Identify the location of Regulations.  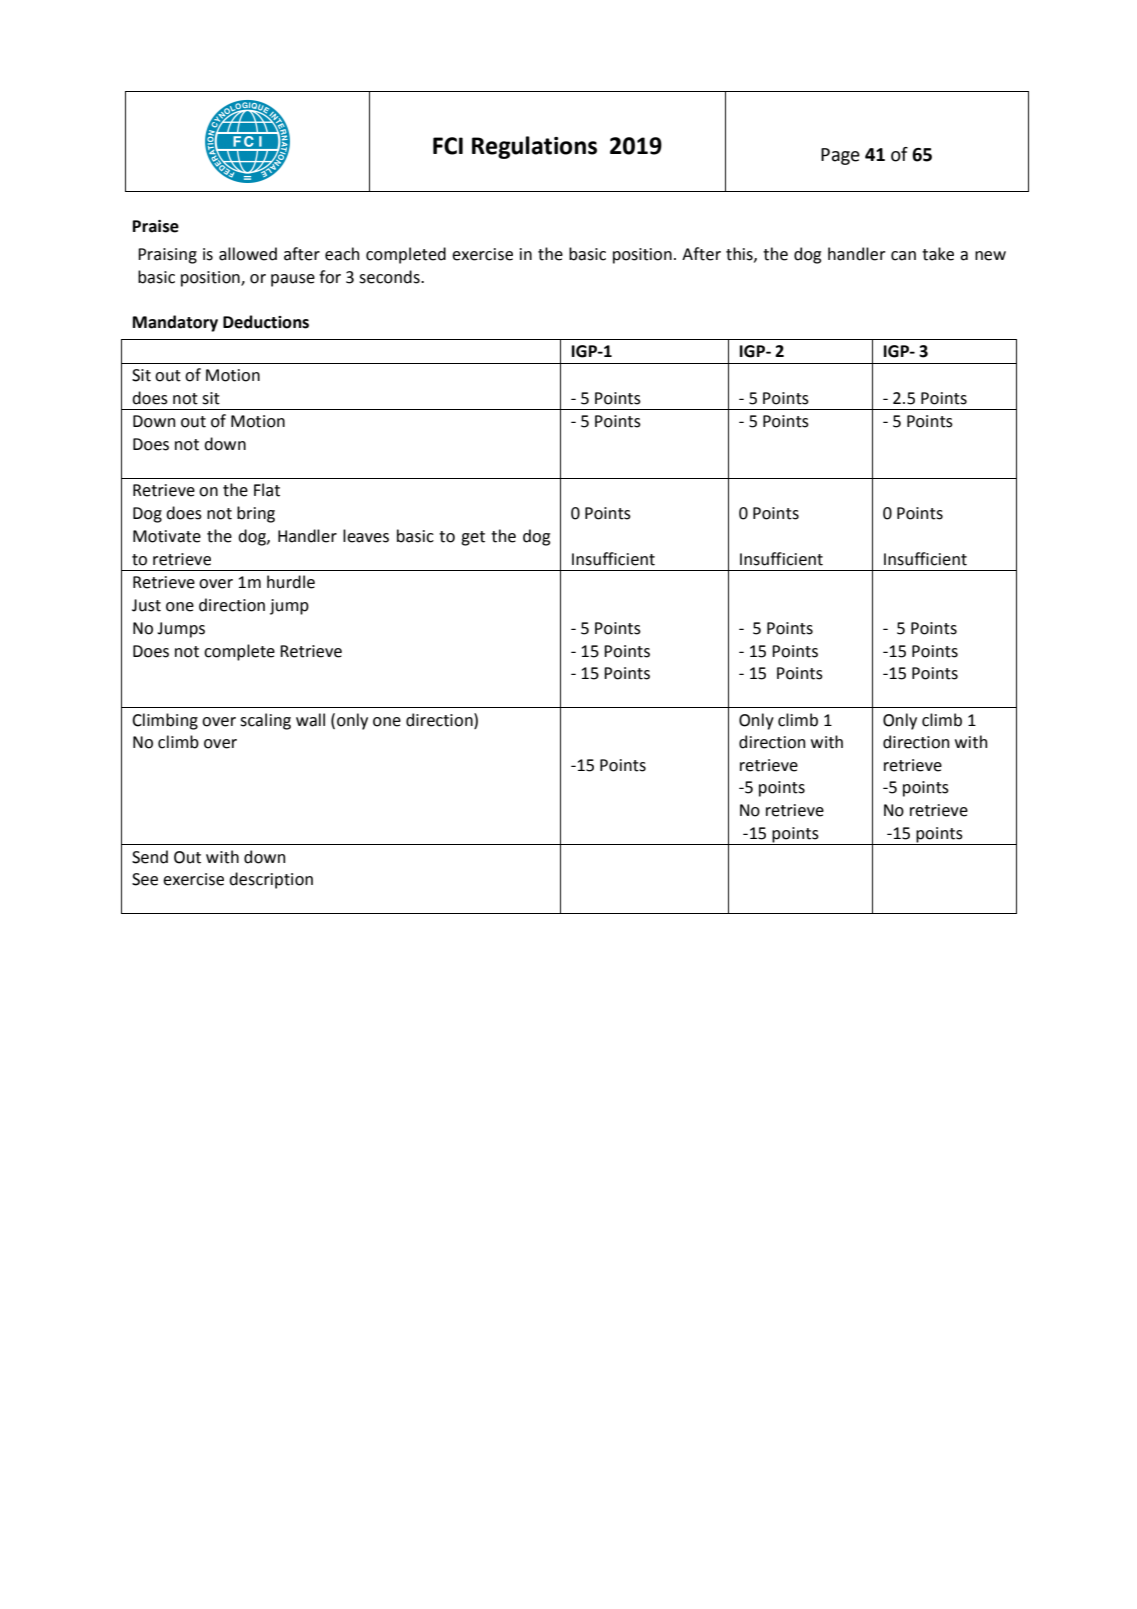
(534, 147).
